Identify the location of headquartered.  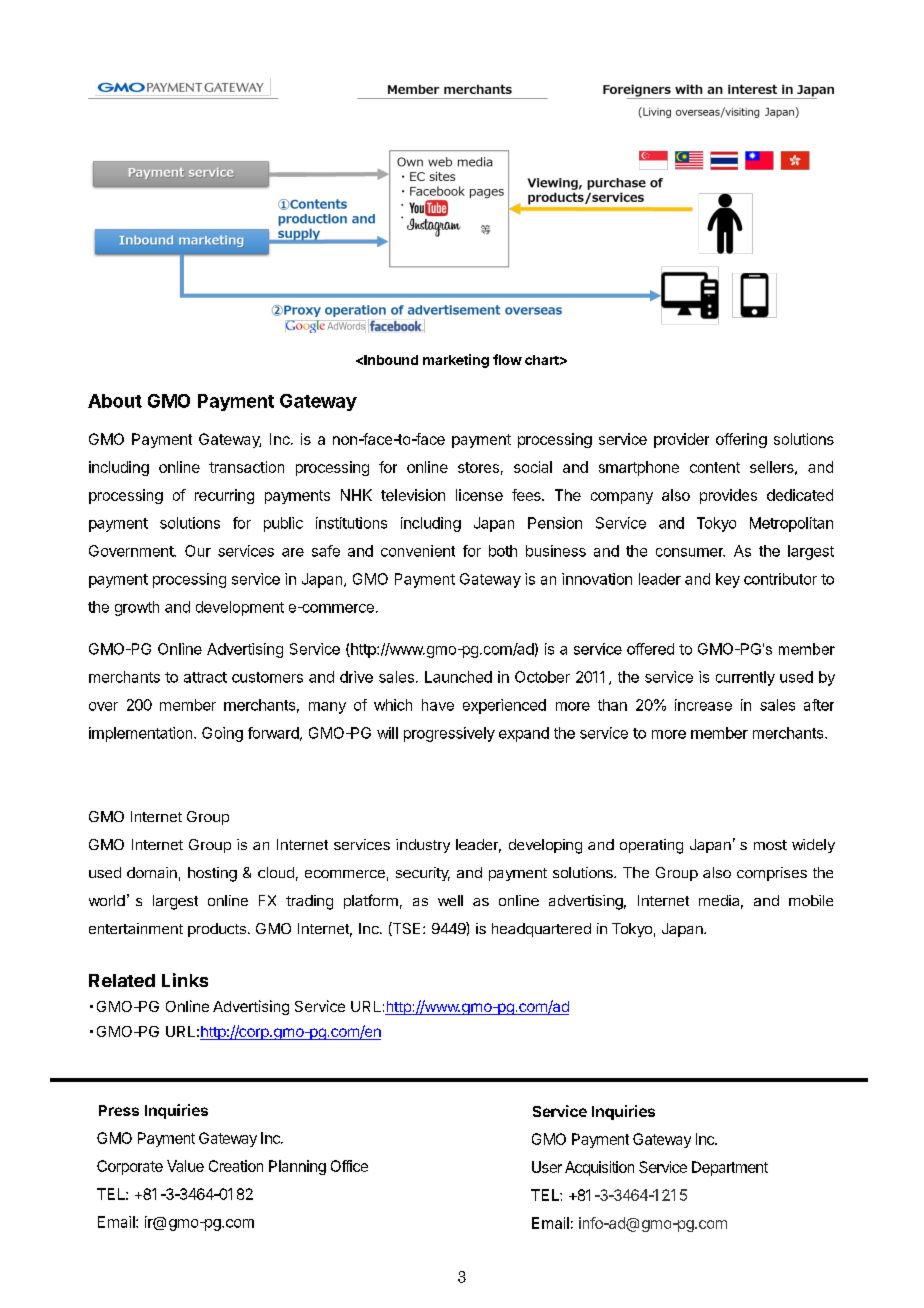
(541, 930).
